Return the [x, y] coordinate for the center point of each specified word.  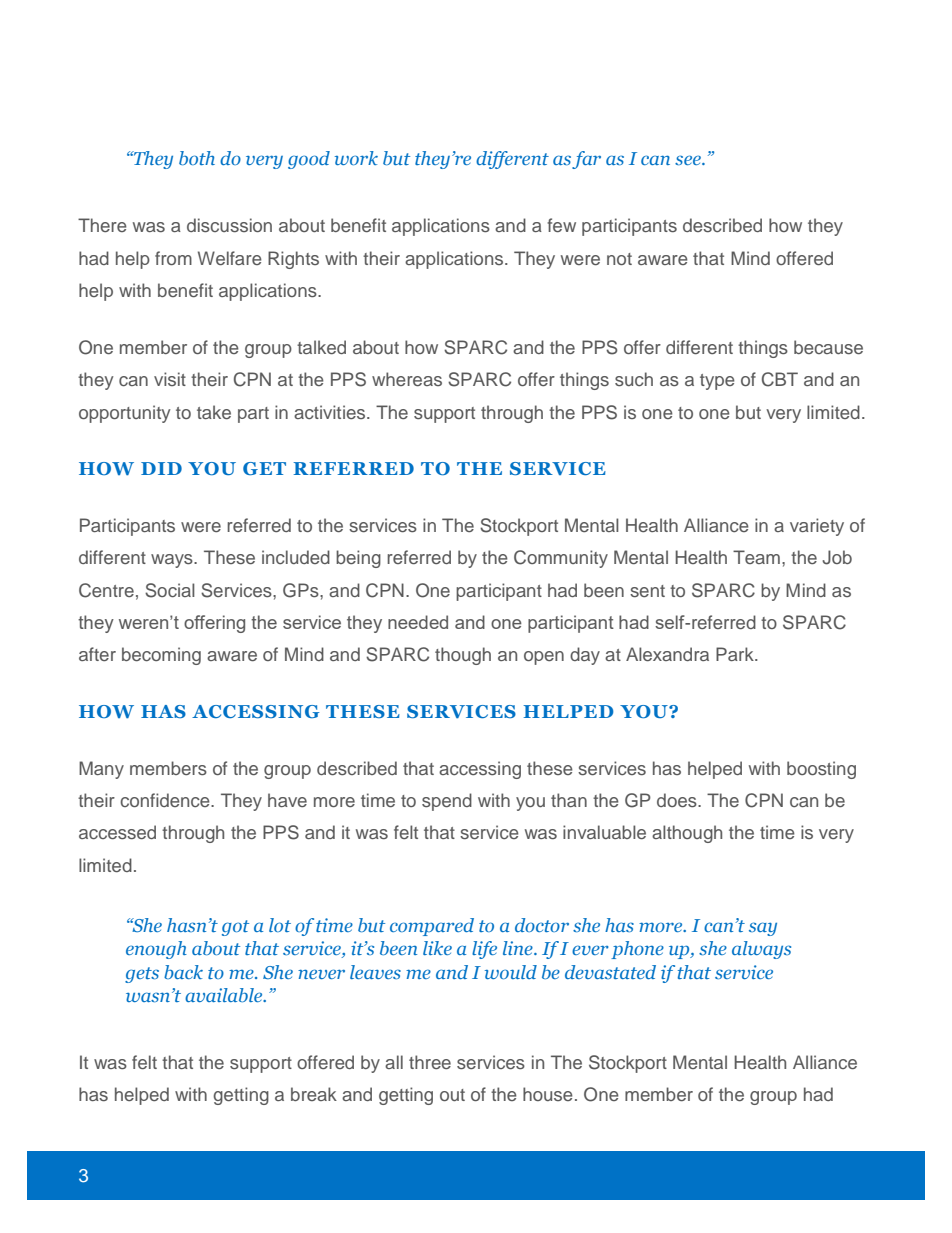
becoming [161, 656]
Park [736, 654]
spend [447, 802]
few [561, 225]
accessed [117, 832]
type [717, 382]
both [197, 158]
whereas [407, 379]
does [678, 800]
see [689, 160]
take [214, 412]
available [225, 995]
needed [418, 622]
